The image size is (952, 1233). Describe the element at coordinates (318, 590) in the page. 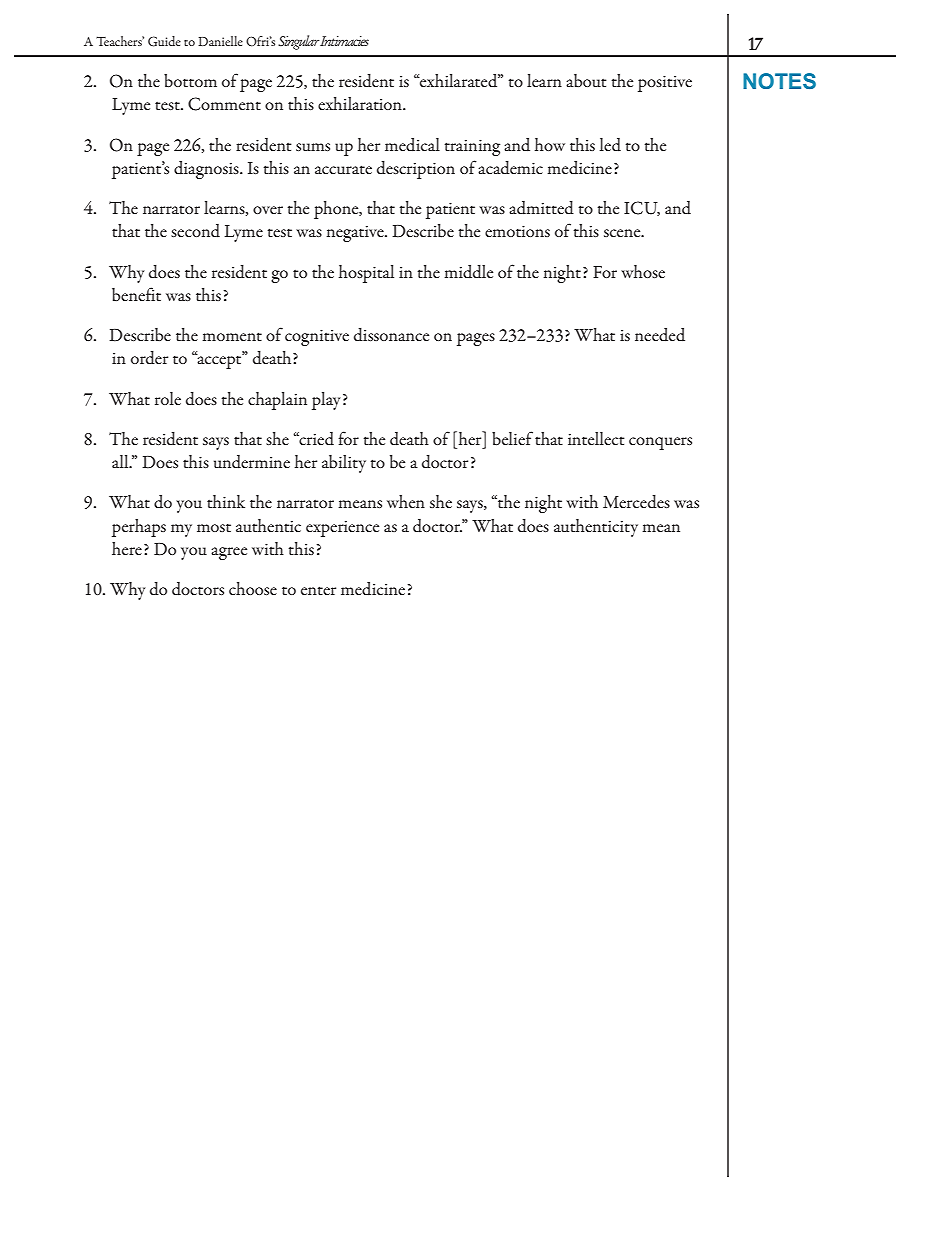

I see `enter` at that location.
